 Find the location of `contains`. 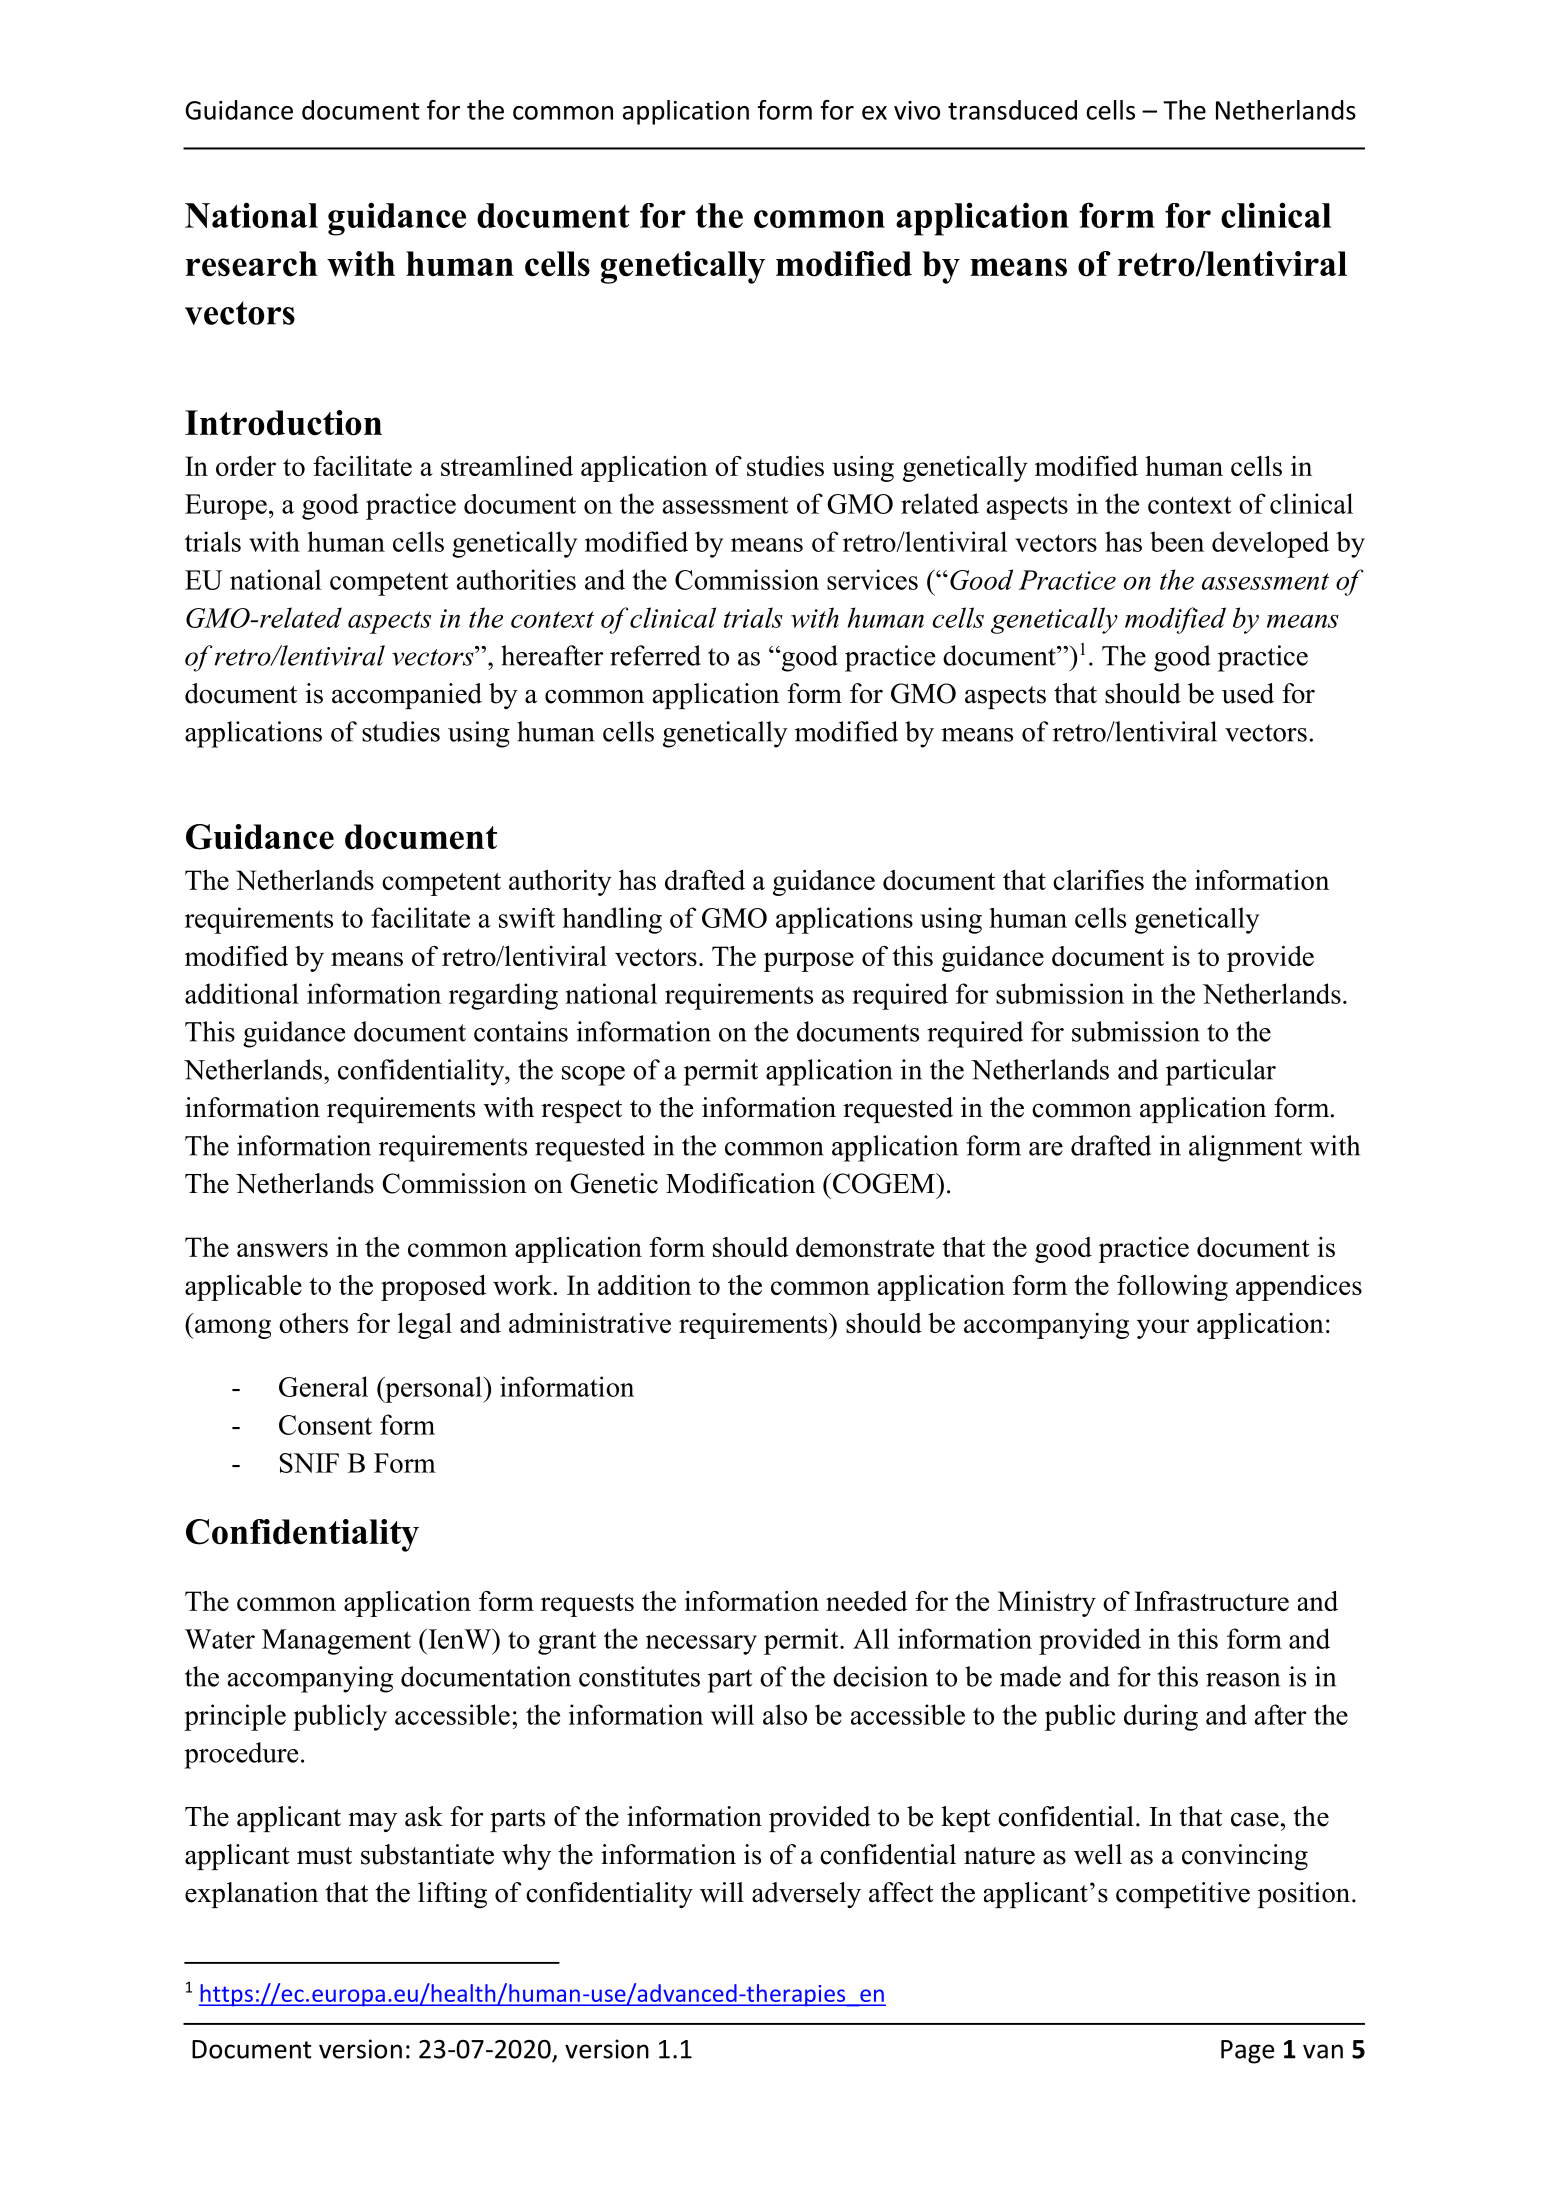

contains is located at coordinates (521, 1031).
